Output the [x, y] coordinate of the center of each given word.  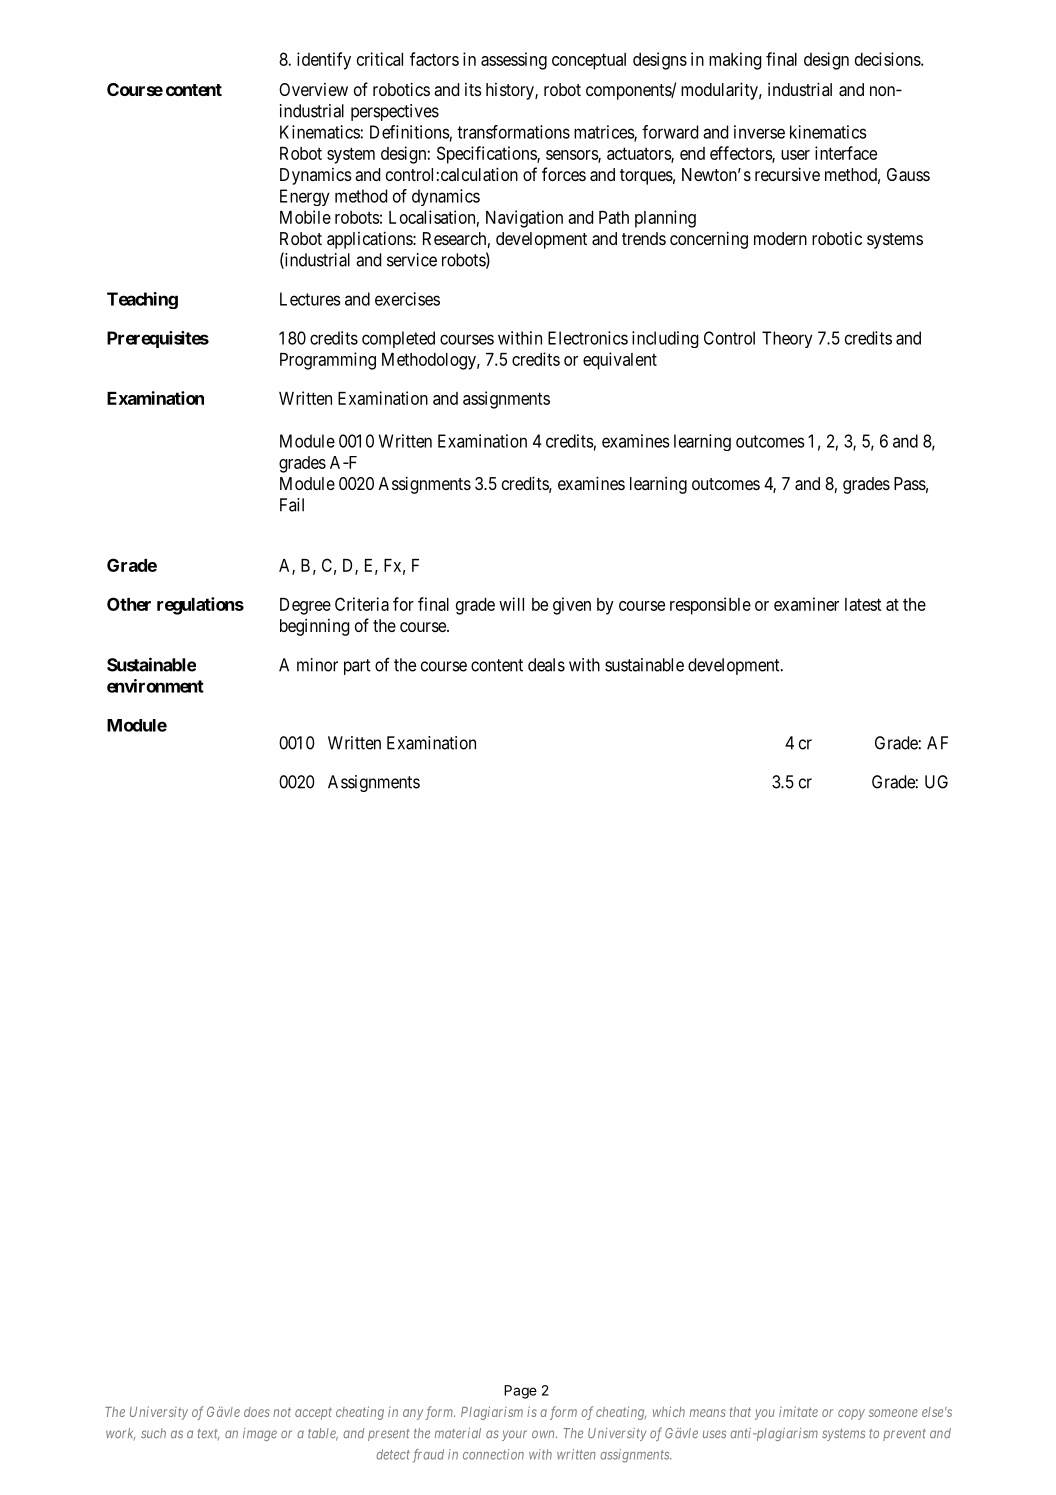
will [511, 604]
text [208, 1435]
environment [155, 686]
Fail [292, 505]
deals [546, 665]
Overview [313, 89]
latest [863, 604]
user [795, 155]
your [514, 1435]
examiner [806, 604]
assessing [514, 61]
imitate [798, 1411]
